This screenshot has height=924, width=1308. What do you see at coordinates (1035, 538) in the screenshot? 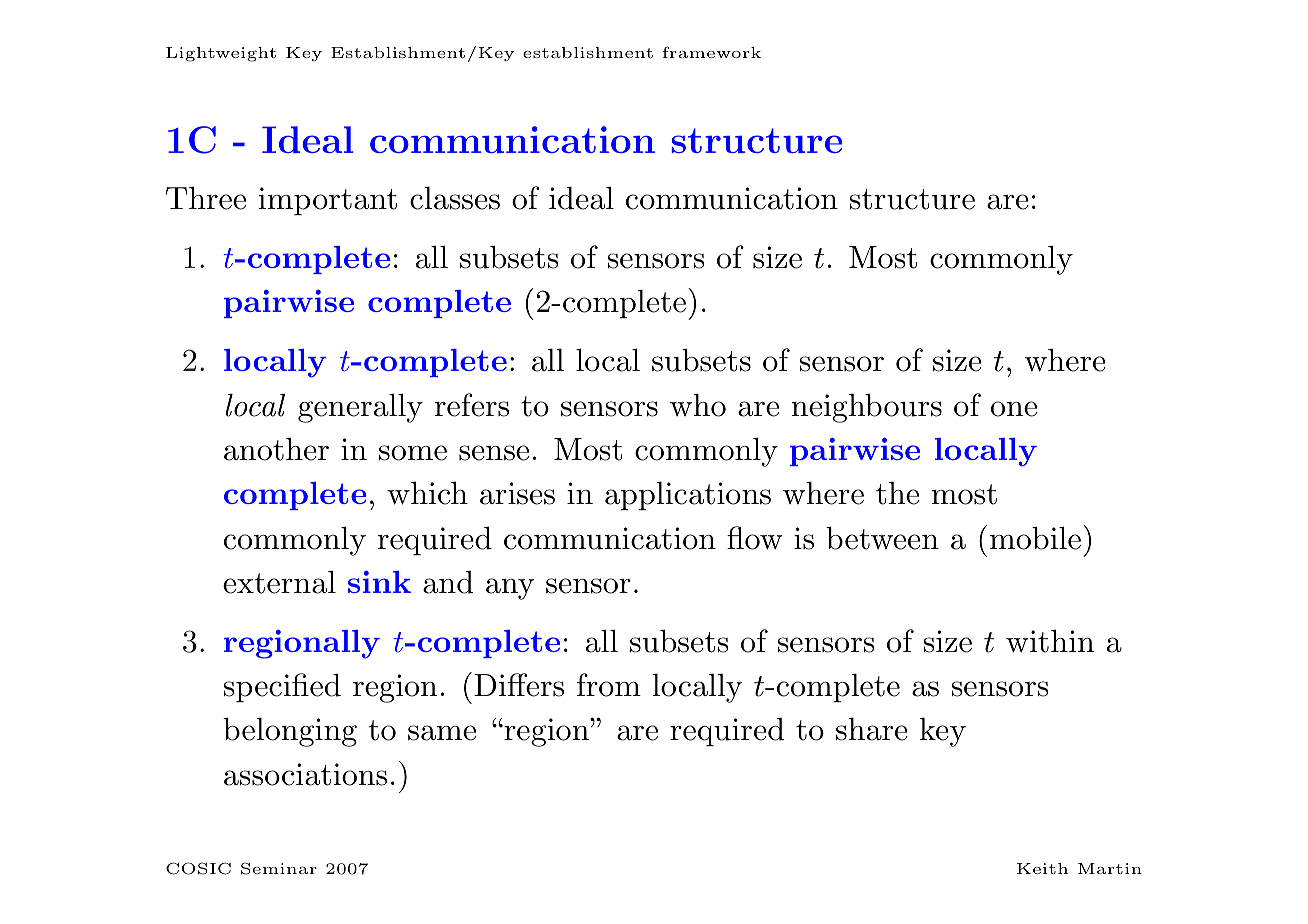
I see `mobile` at bounding box center [1035, 538].
